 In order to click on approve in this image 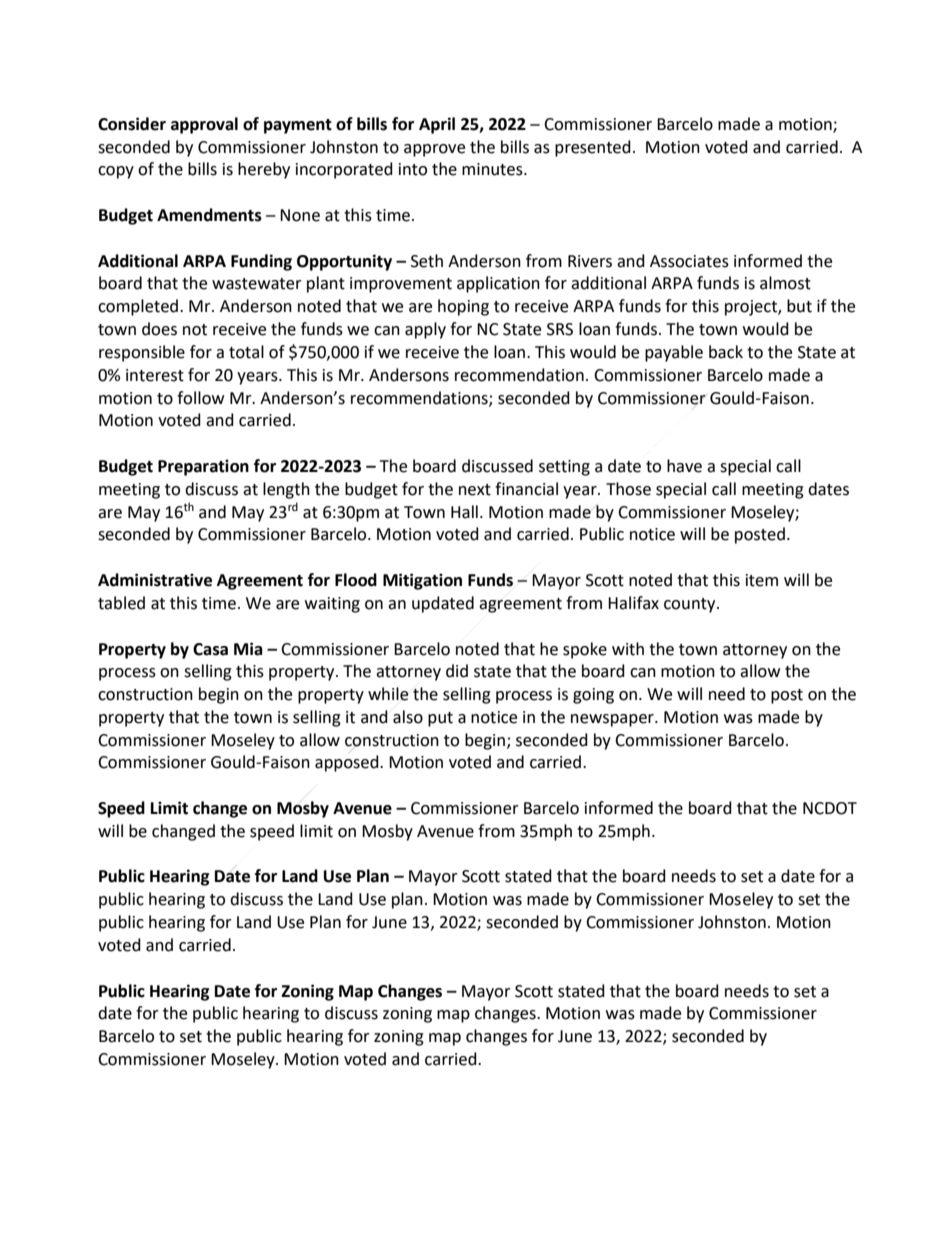, I will do `click(434, 150)`.
